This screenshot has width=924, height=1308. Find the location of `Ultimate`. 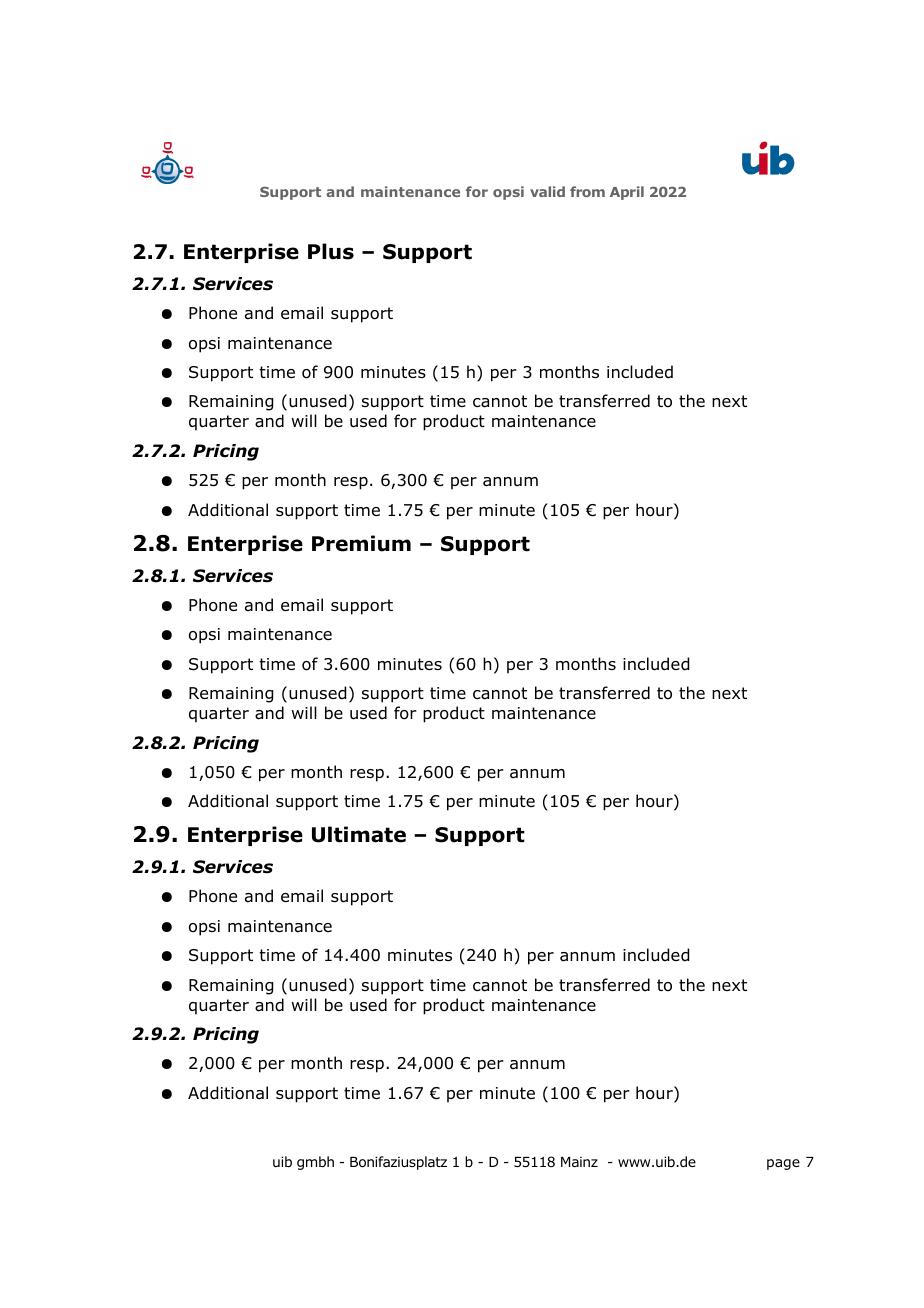

Ultimate is located at coordinates (359, 834).
